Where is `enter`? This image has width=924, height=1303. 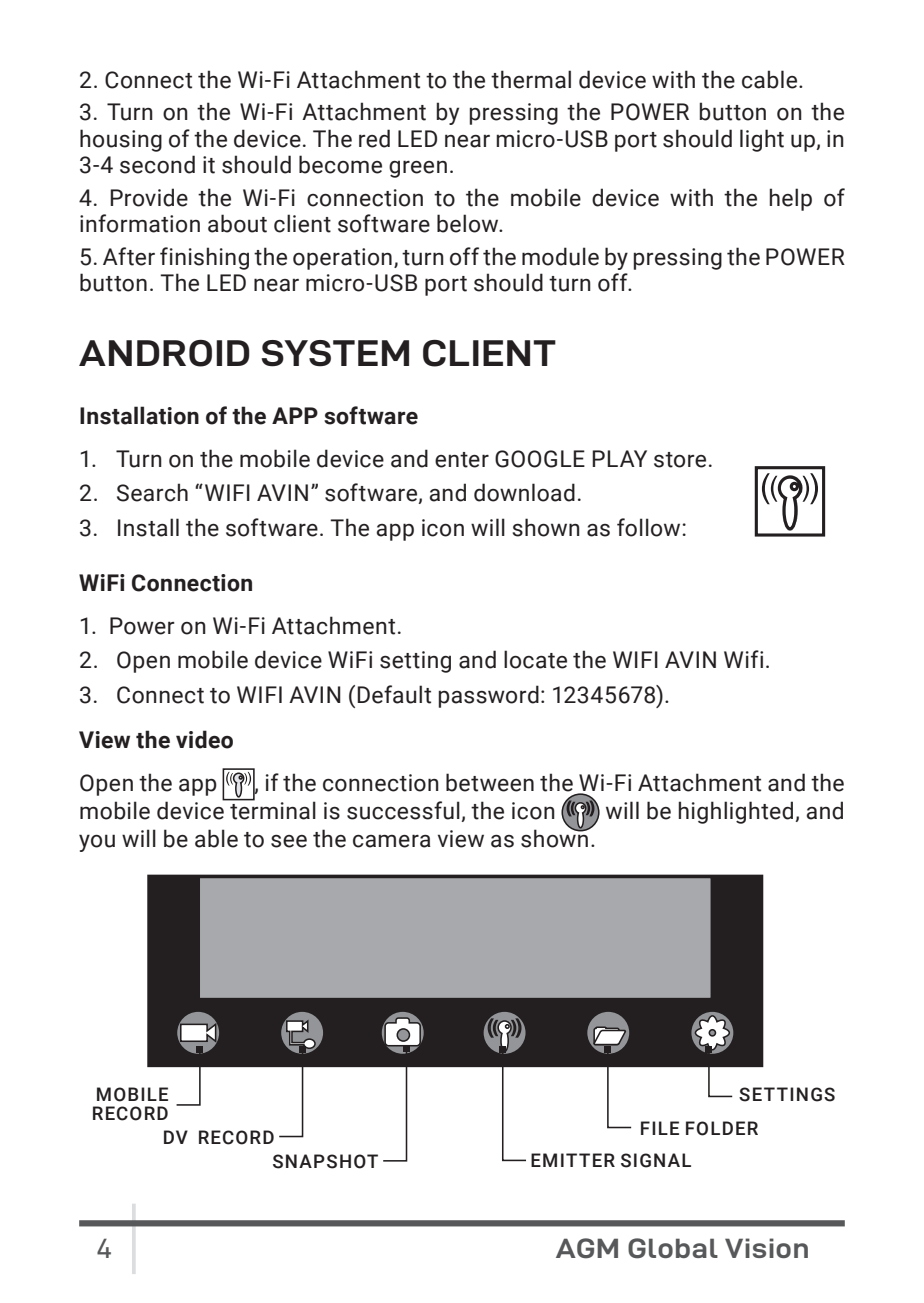
enter is located at coordinates (462, 460).
